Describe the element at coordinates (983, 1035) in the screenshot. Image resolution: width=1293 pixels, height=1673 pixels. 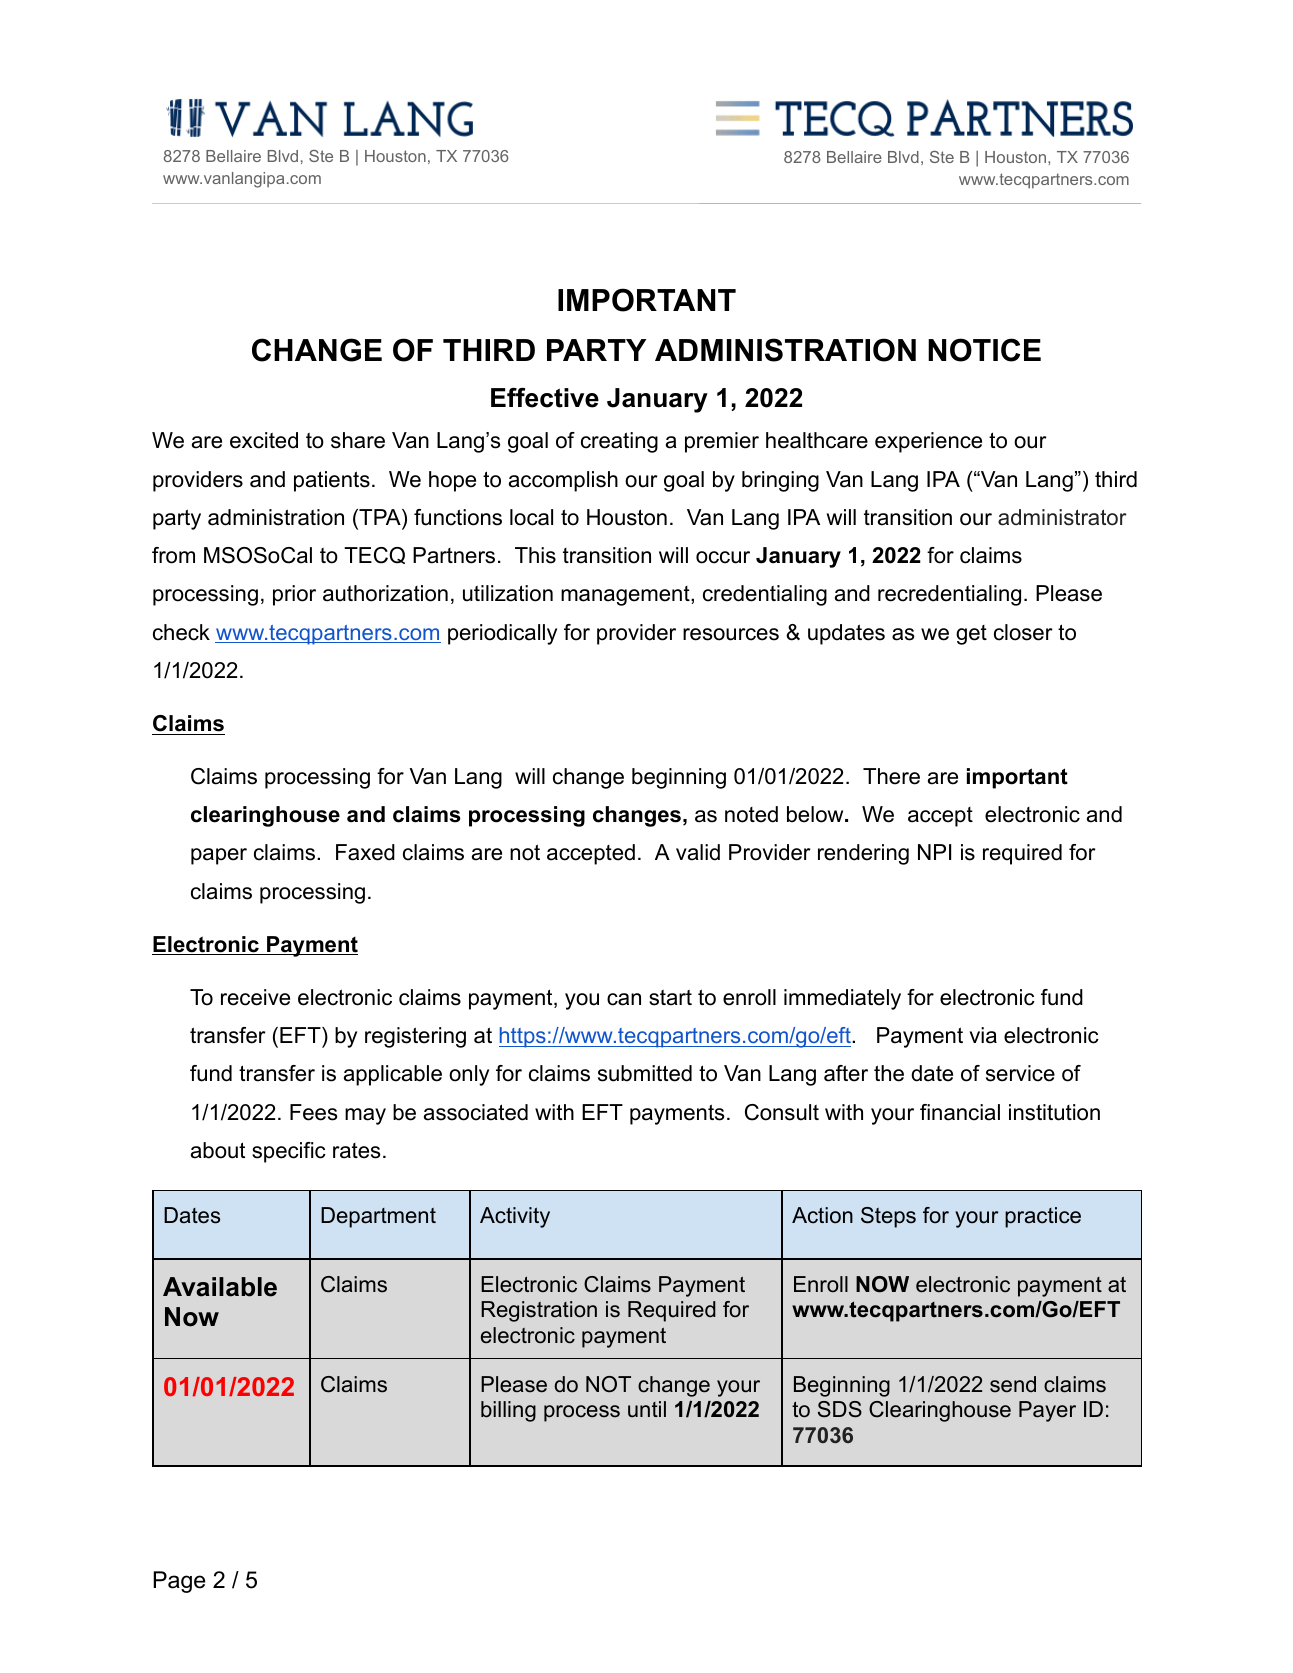
I see `via` at that location.
